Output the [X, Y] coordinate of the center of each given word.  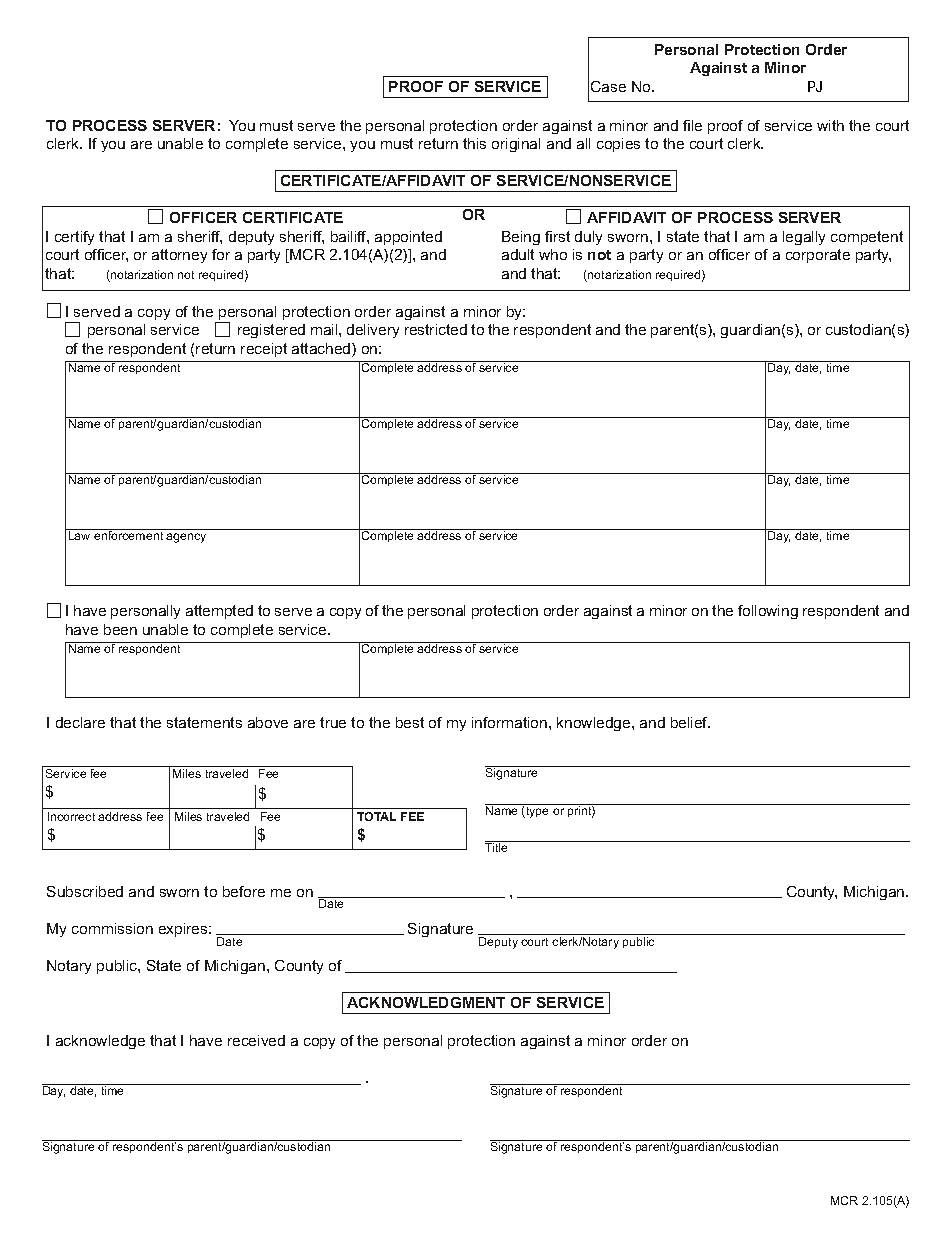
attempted [219, 612]
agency [186, 538]
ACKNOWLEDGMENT [426, 1002]
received [256, 1040]
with [830, 125]
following [768, 612]
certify [74, 238]
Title [497, 846]
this [474, 143]
